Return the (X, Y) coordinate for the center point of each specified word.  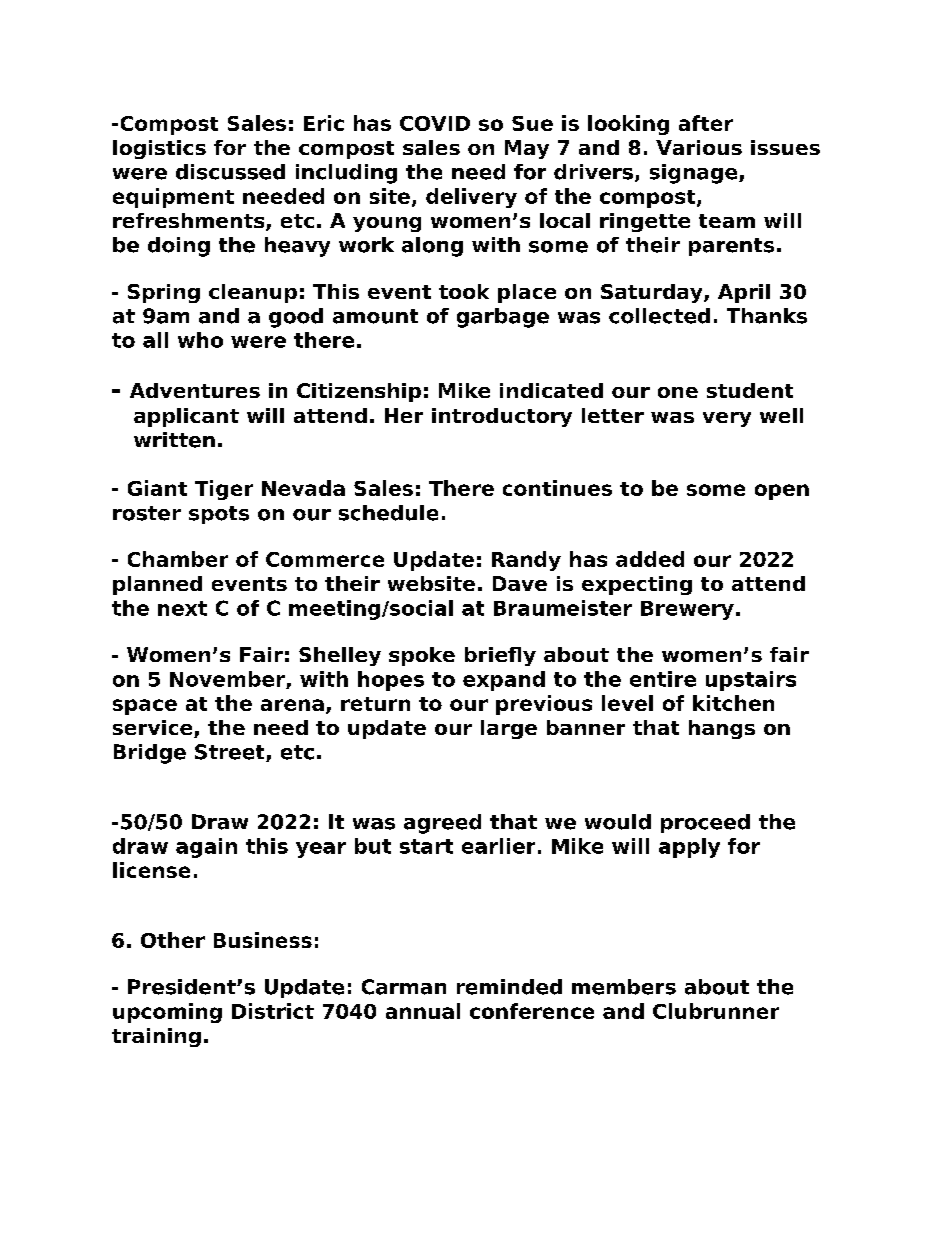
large (509, 729)
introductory (502, 417)
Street (231, 753)
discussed (230, 172)
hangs (722, 729)
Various (699, 147)
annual (423, 1011)
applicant (186, 417)
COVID (435, 123)
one (678, 392)
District (273, 1011)
